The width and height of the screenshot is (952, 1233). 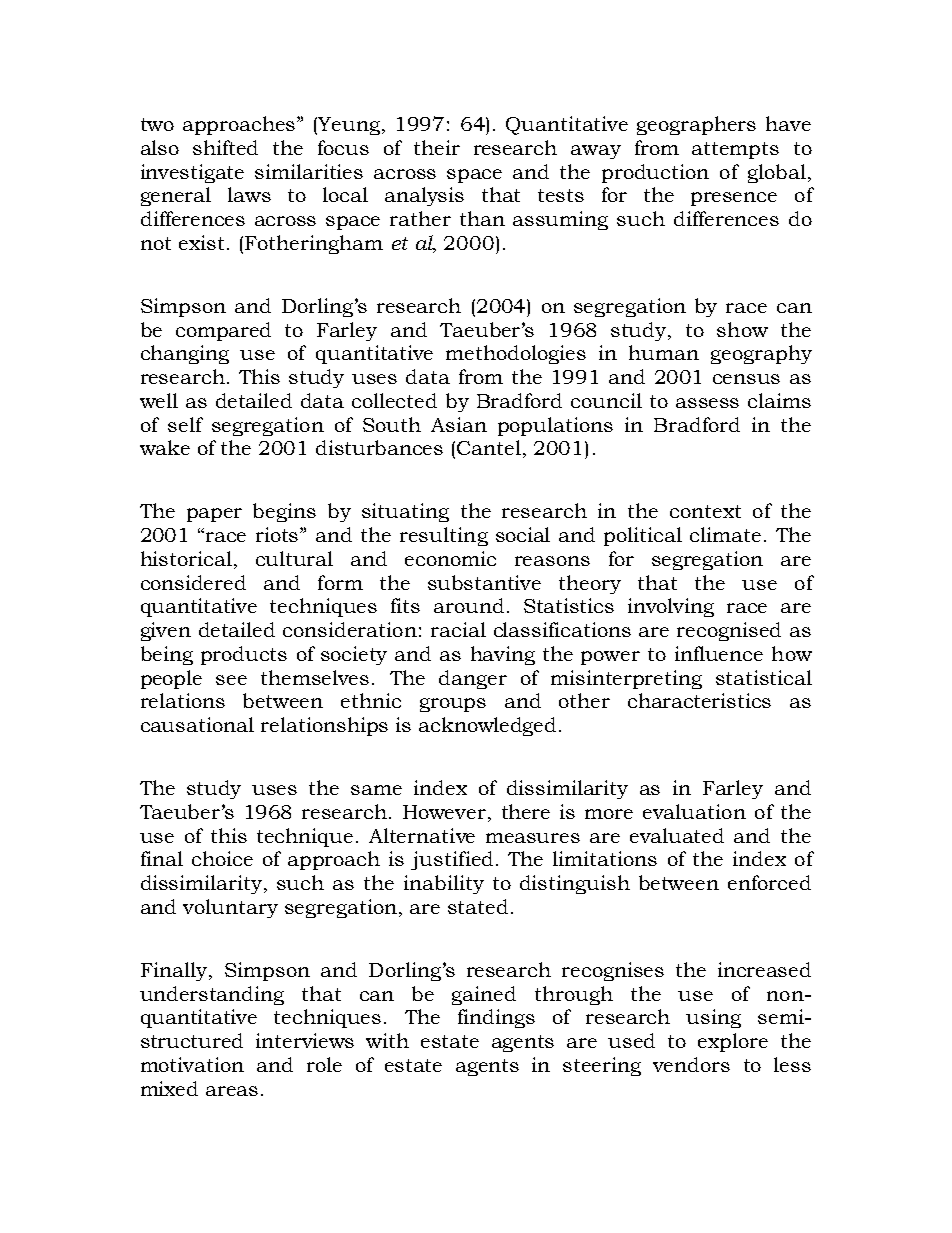 What do you see at coordinates (193, 582) in the screenshot?
I see `considered` at bounding box center [193, 582].
